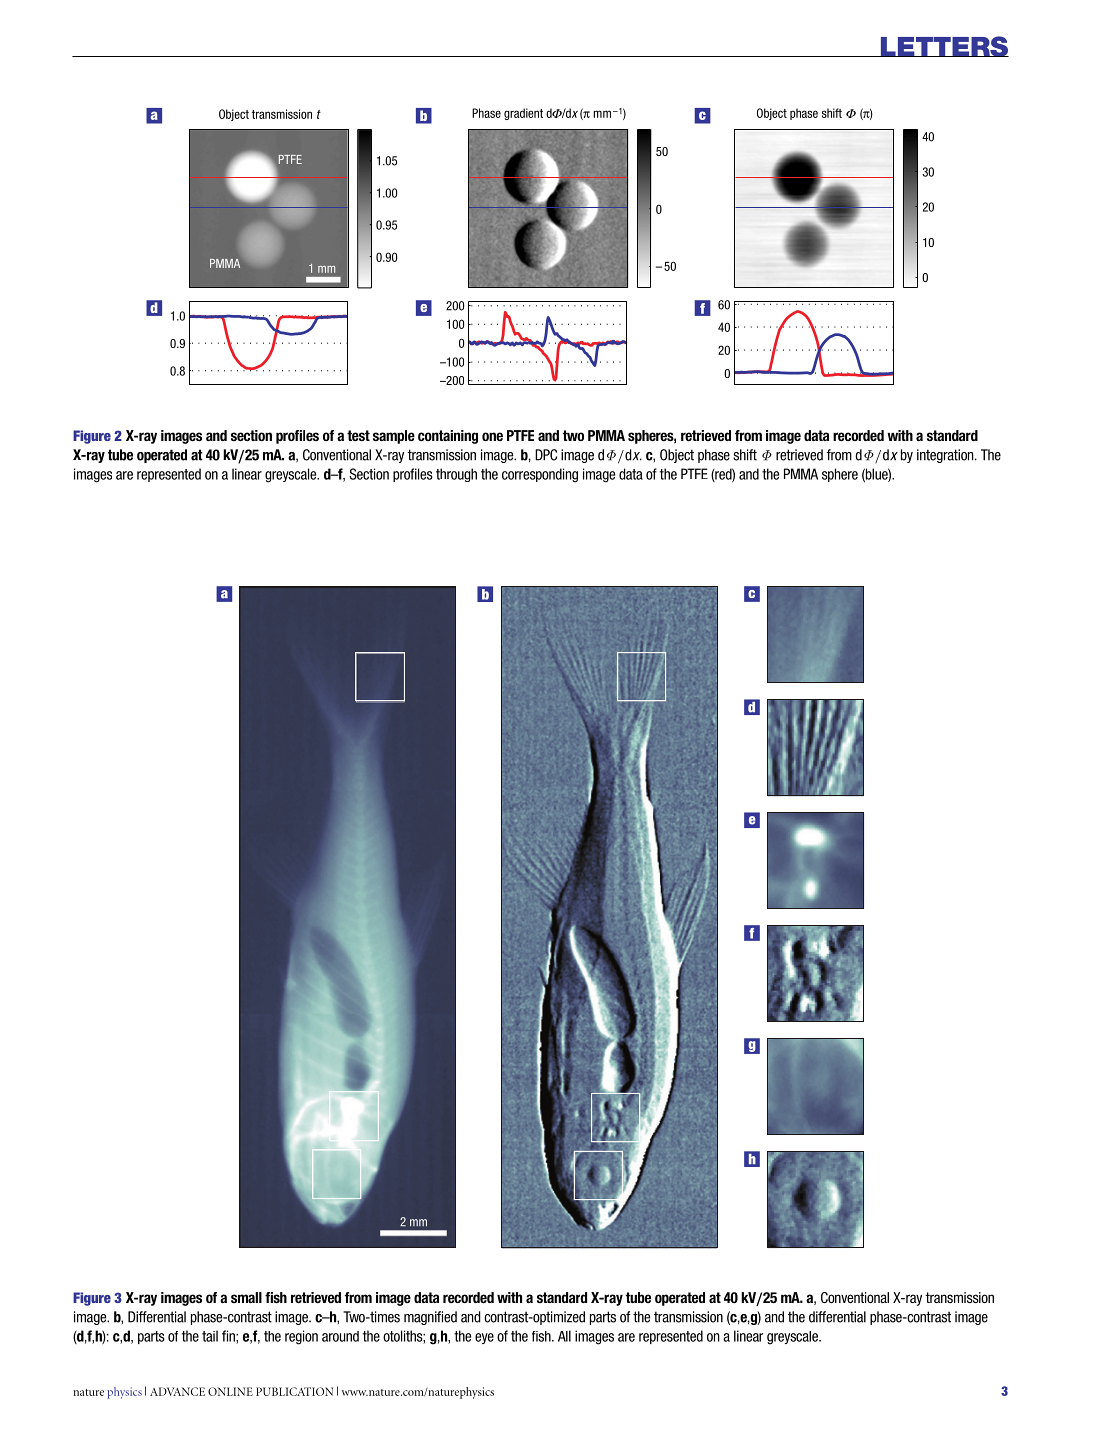  I want to click on region, so click(301, 1337).
